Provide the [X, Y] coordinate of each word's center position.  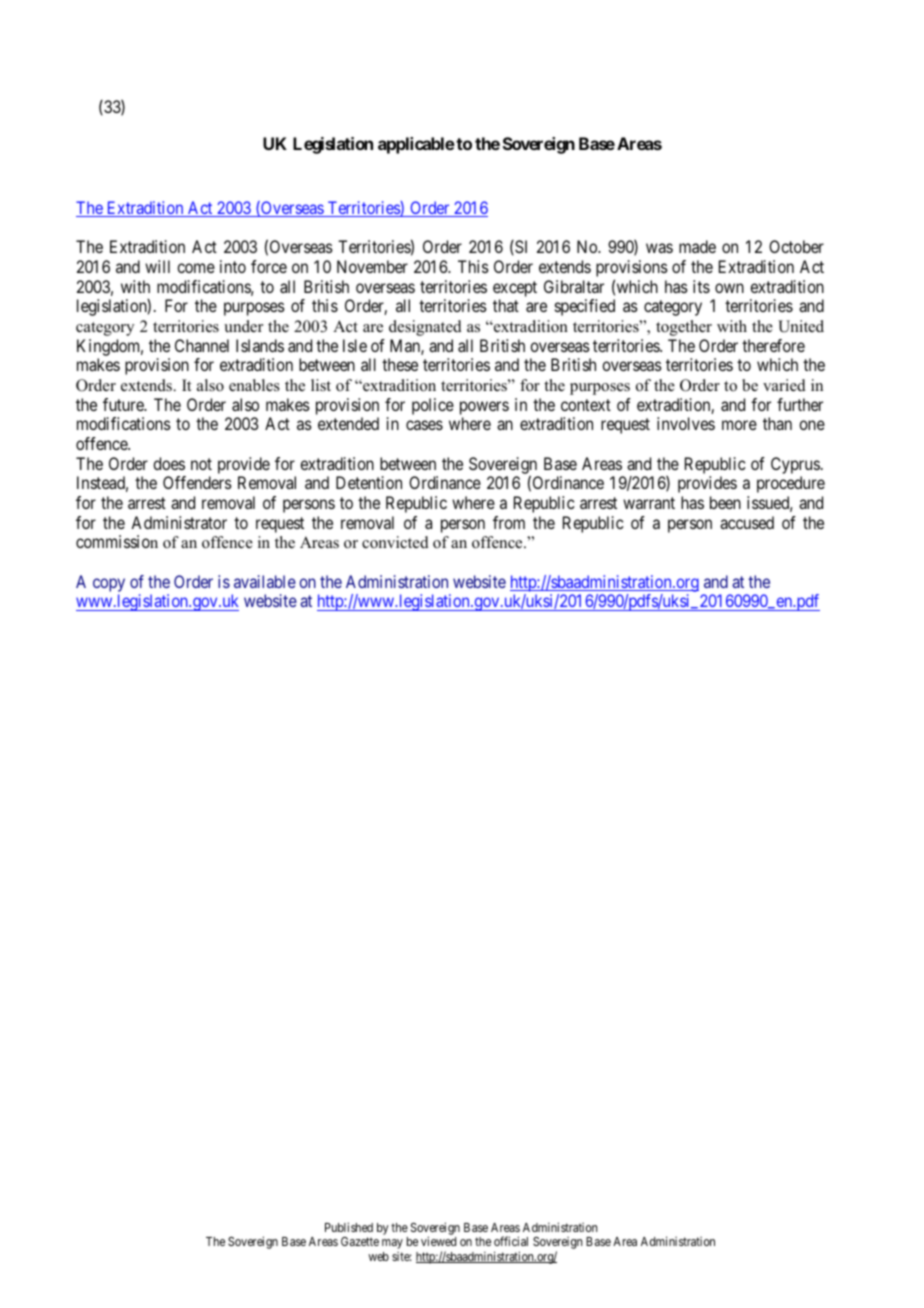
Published [349, 1227]
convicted [395, 542]
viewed [438, 1241]
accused [747, 522]
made [697, 246]
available [265, 581]
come [196, 268]
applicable [416, 145]
